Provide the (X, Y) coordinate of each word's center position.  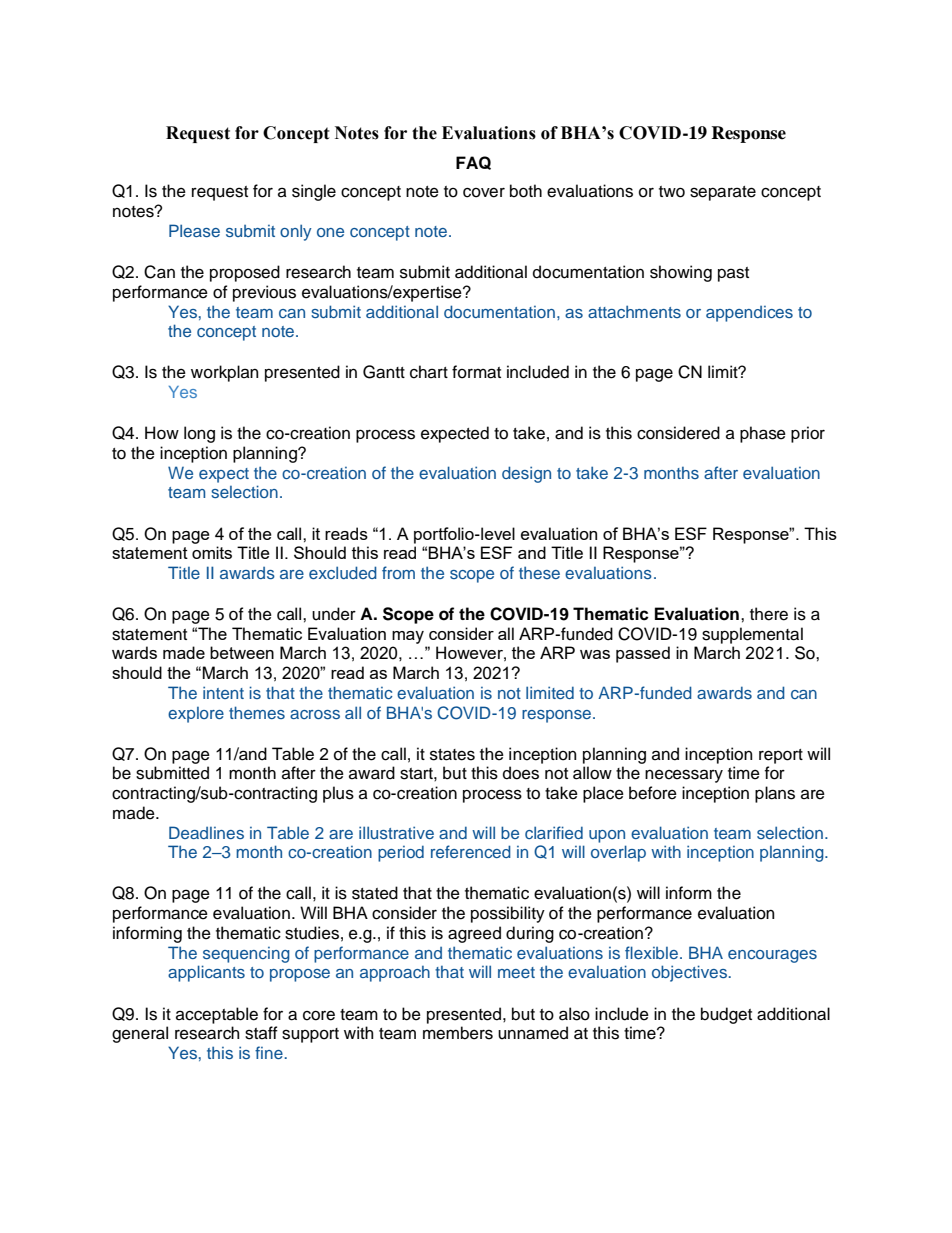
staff (261, 1033)
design (526, 474)
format (476, 372)
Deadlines (206, 832)
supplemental (752, 635)
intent (223, 692)
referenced (471, 851)
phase (763, 434)
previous (264, 293)
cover (484, 192)
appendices (749, 314)
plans (775, 794)
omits (212, 552)
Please (194, 230)
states (452, 755)
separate (723, 193)
